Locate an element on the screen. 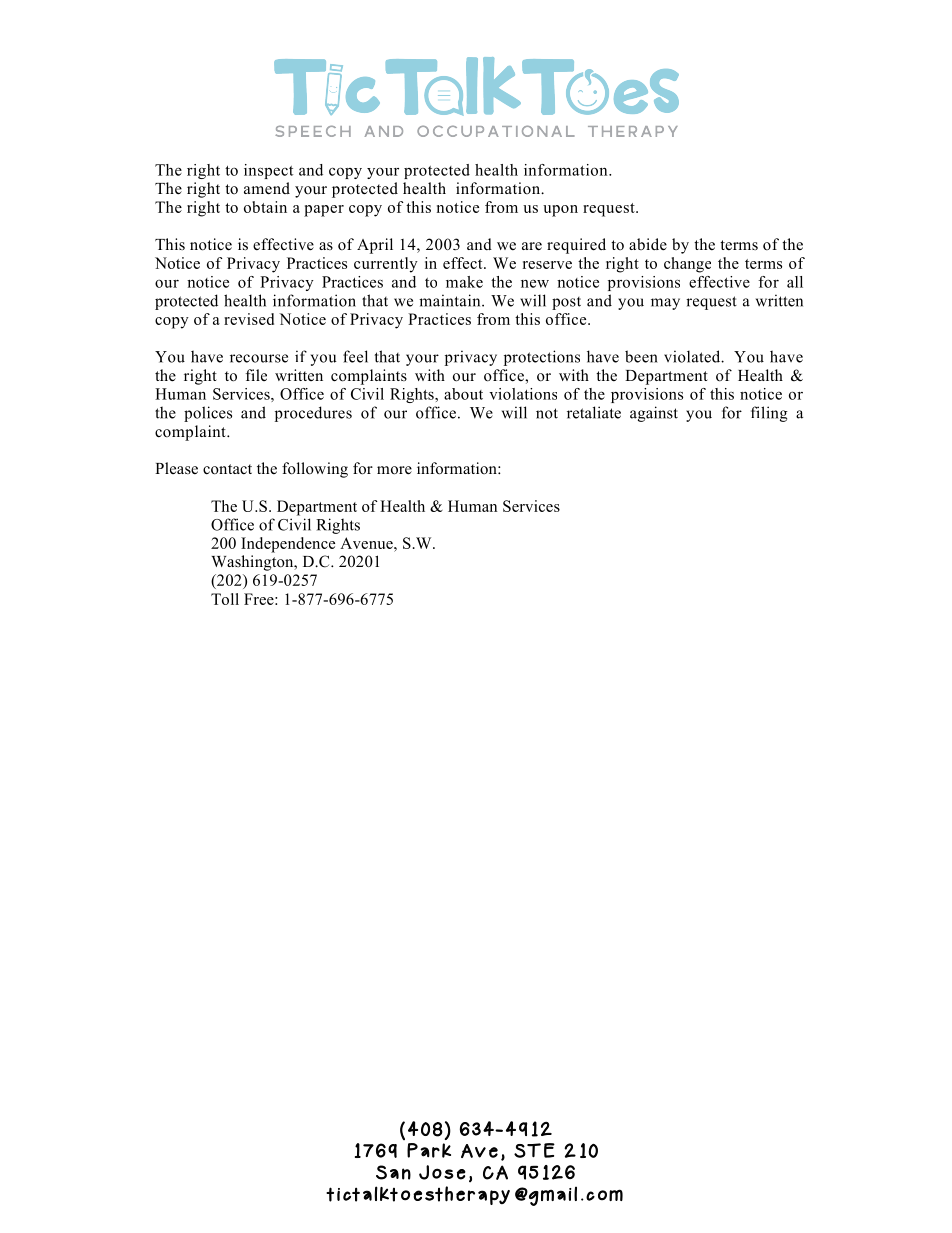 The width and height of the screenshot is (952, 1233). San is located at coordinates (393, 1172).
